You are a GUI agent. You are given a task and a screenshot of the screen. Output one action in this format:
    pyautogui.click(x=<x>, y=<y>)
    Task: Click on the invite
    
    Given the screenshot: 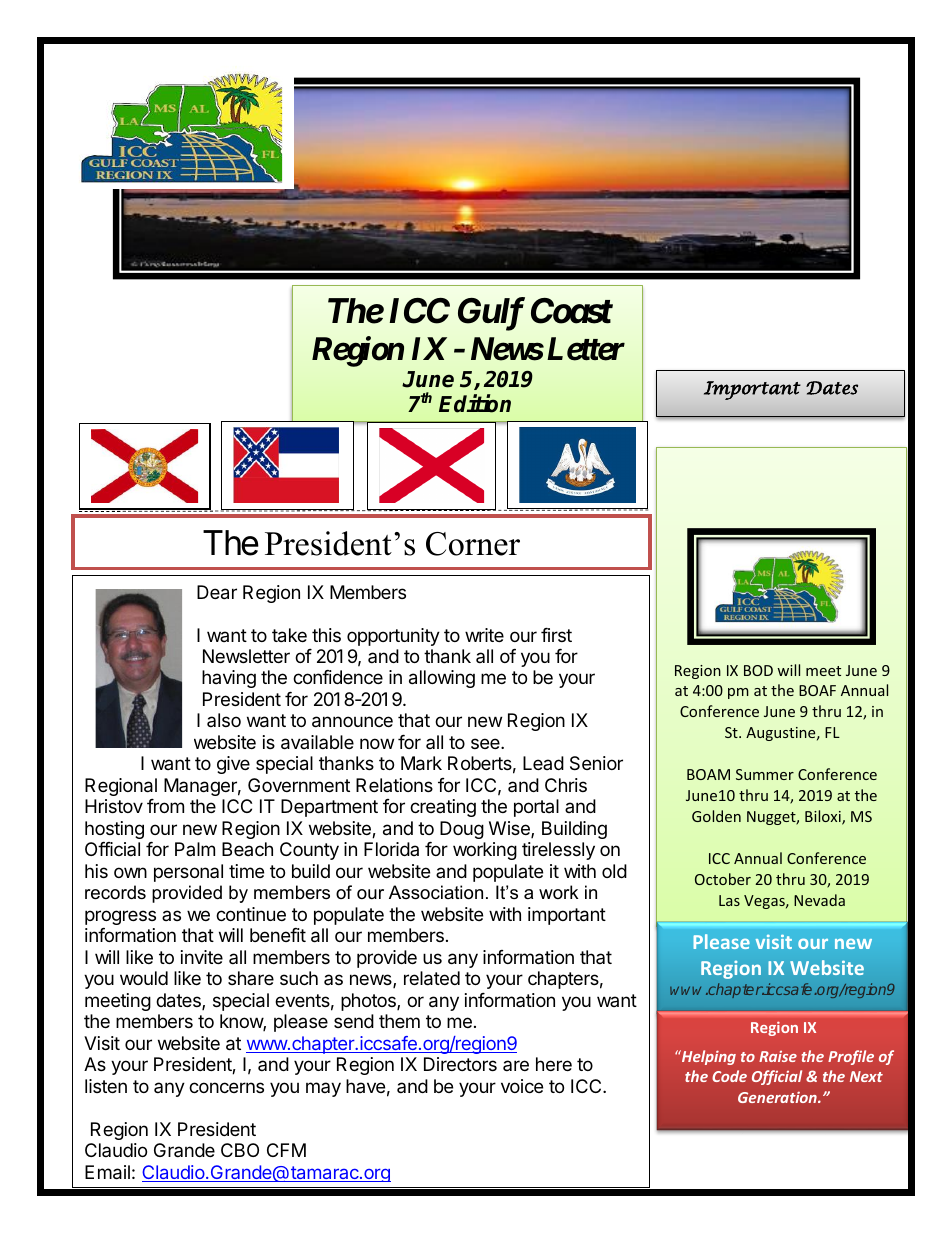 What is the action you would take?
    pyautogui.click(x=202, y=957)
